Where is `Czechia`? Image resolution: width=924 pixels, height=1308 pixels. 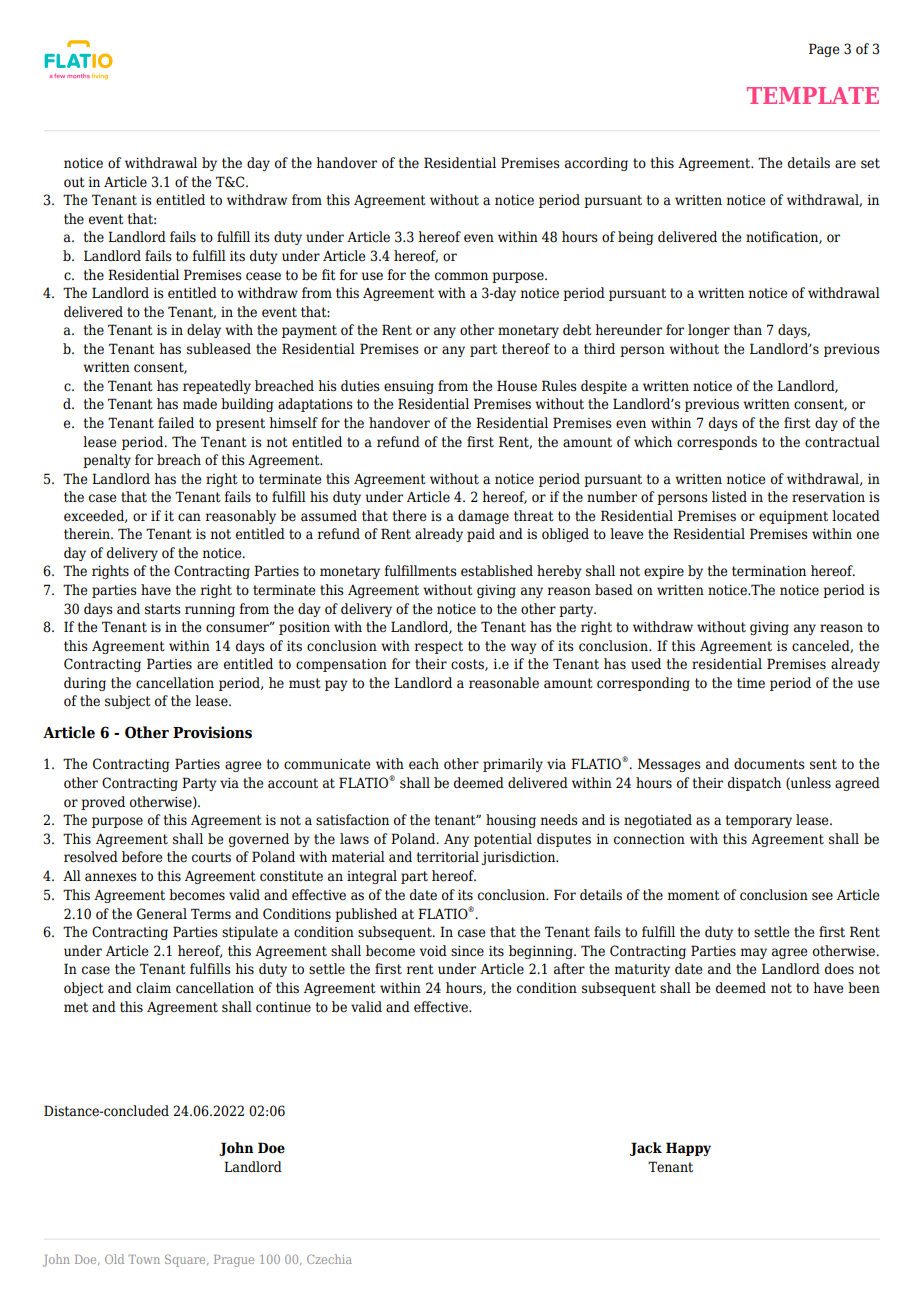 Czechia is located at coordinates (329, 1259).
